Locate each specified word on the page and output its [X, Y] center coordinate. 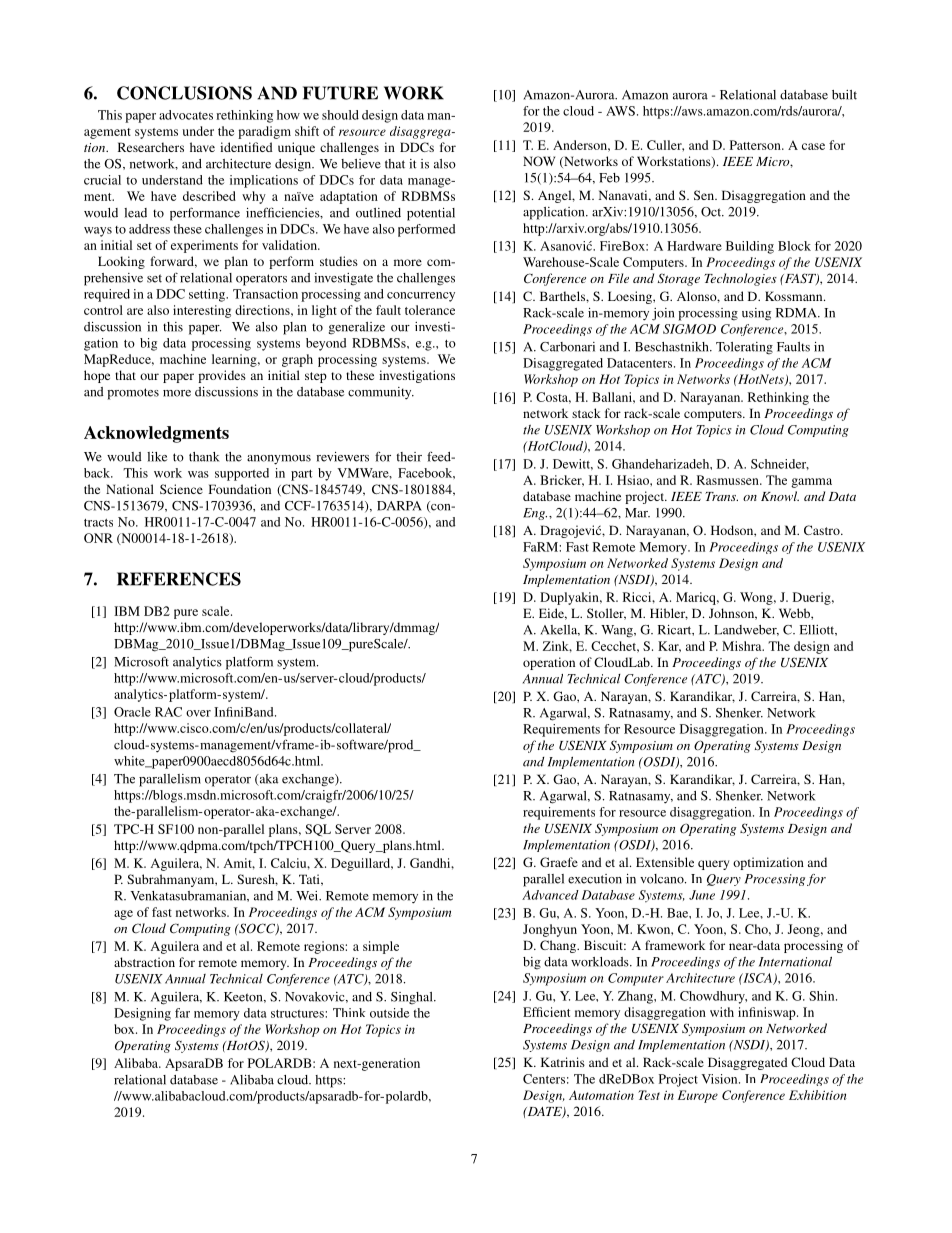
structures [297, 1014]
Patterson [756, 145]
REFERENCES [179, 579]
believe [361, 164]
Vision [720, 1079]
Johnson [733, 614]
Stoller [606, 614]
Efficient [546, 1012]
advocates [186, 115]
